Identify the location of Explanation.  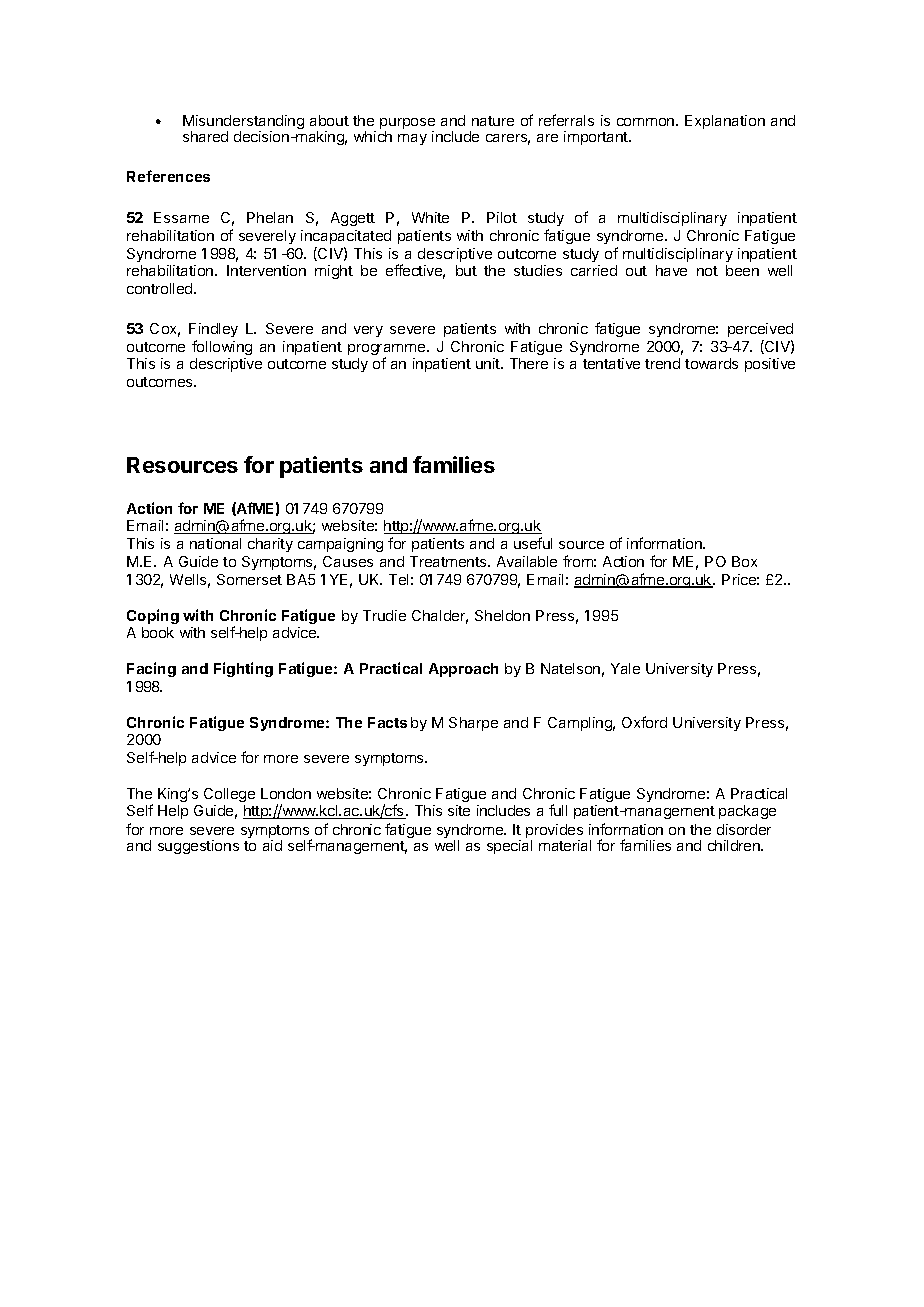
(725, 122).
